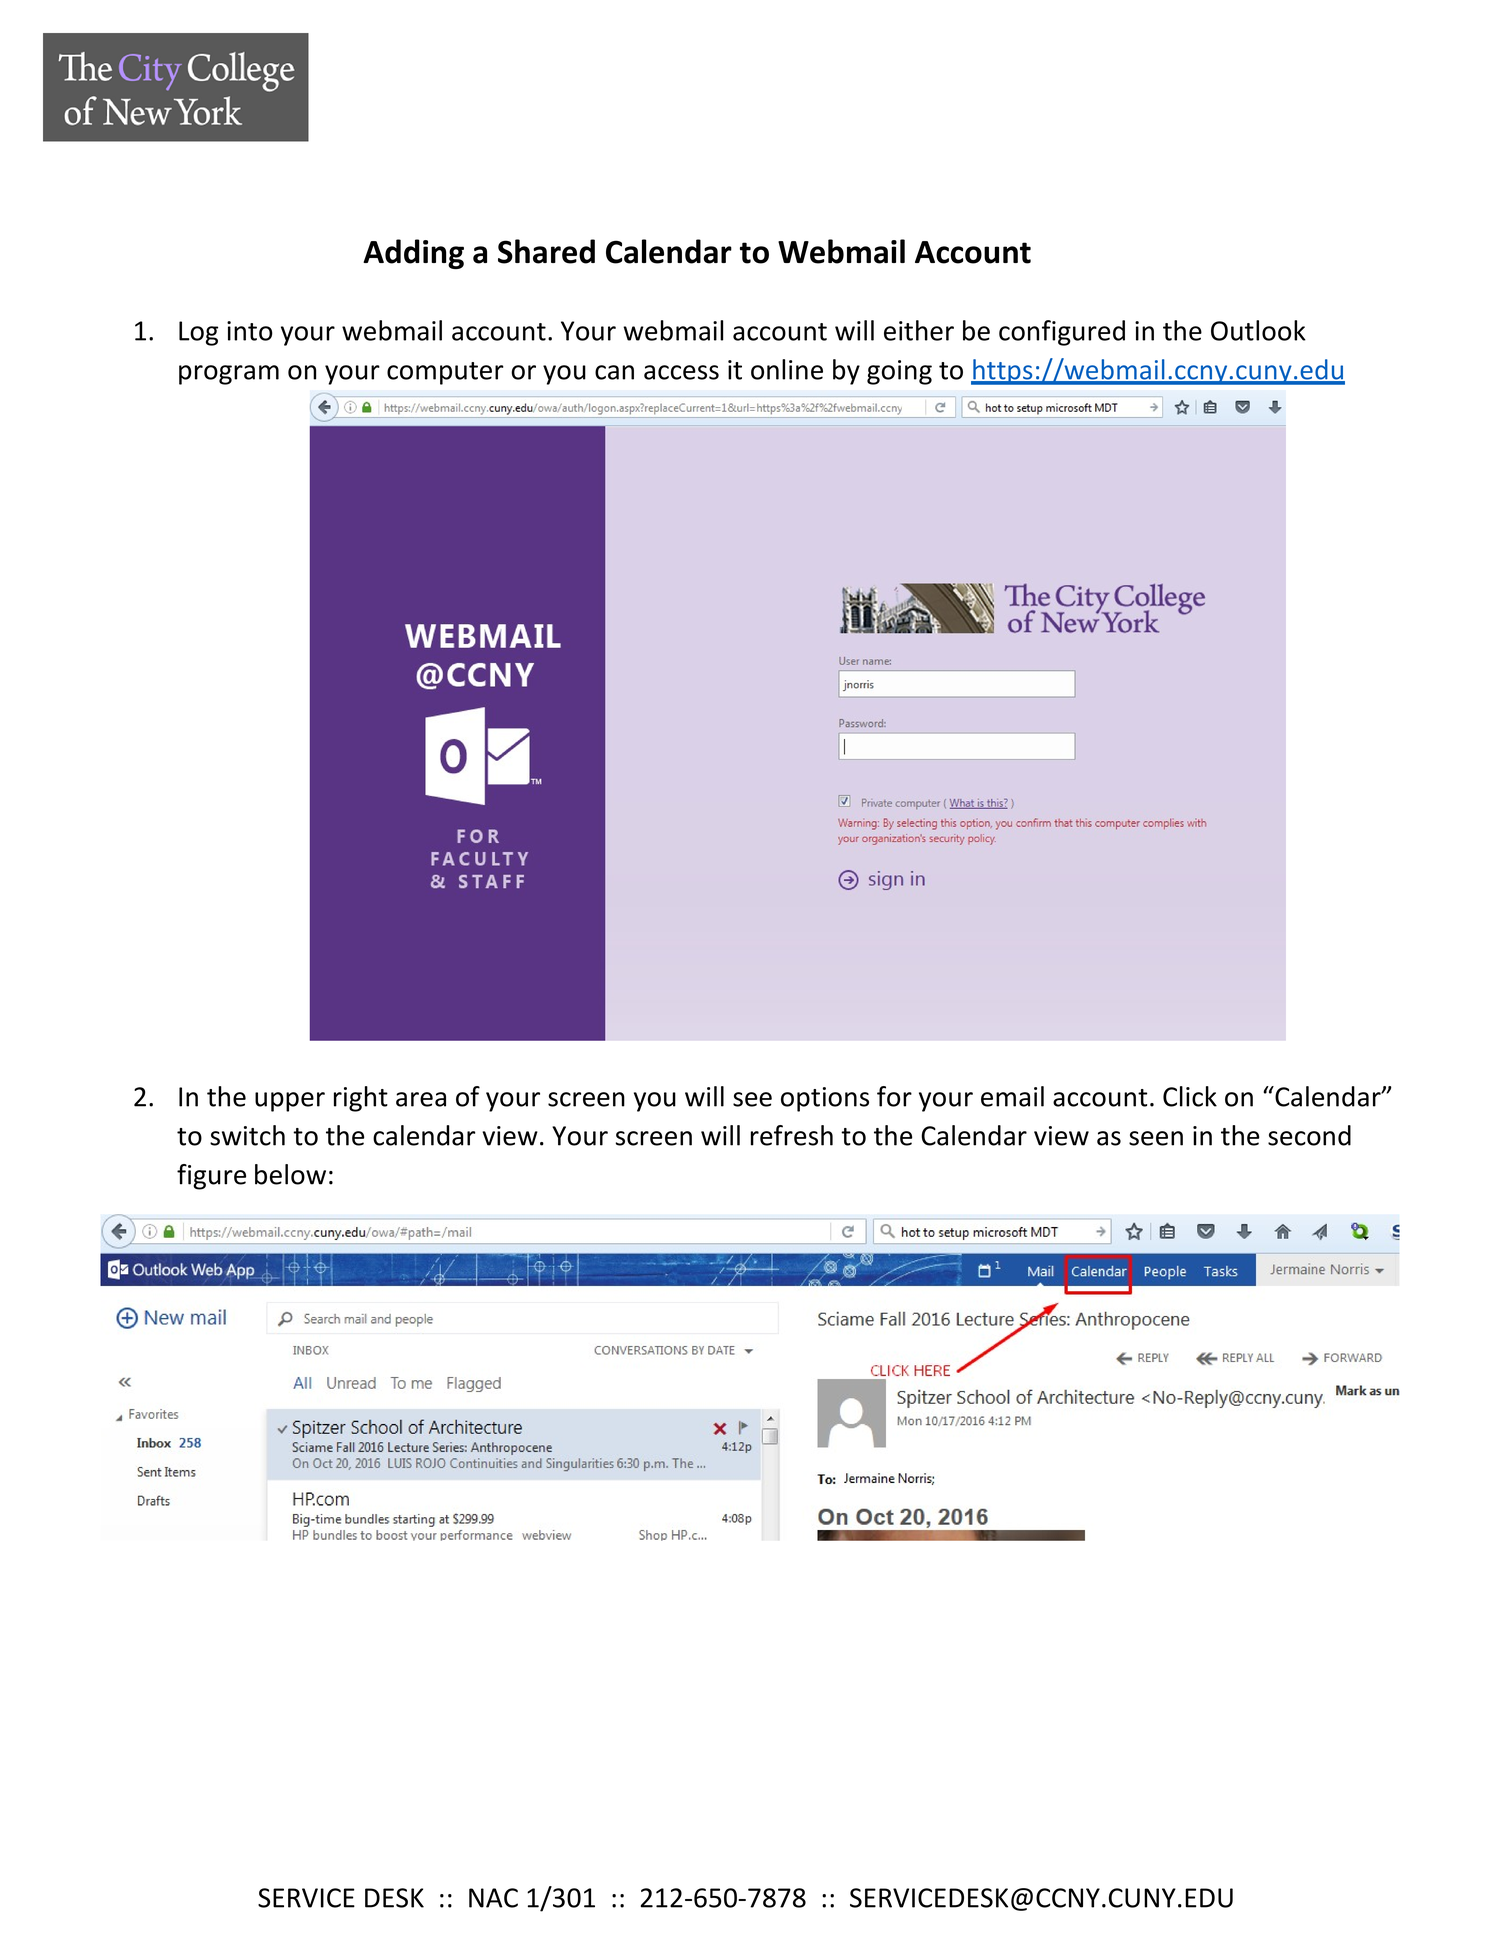 The height and width of the document is (1948, 1505). What do you see at coordinates (1156, 1138) in the document?
I see `seen` at bounding box center [1156, 1138].
